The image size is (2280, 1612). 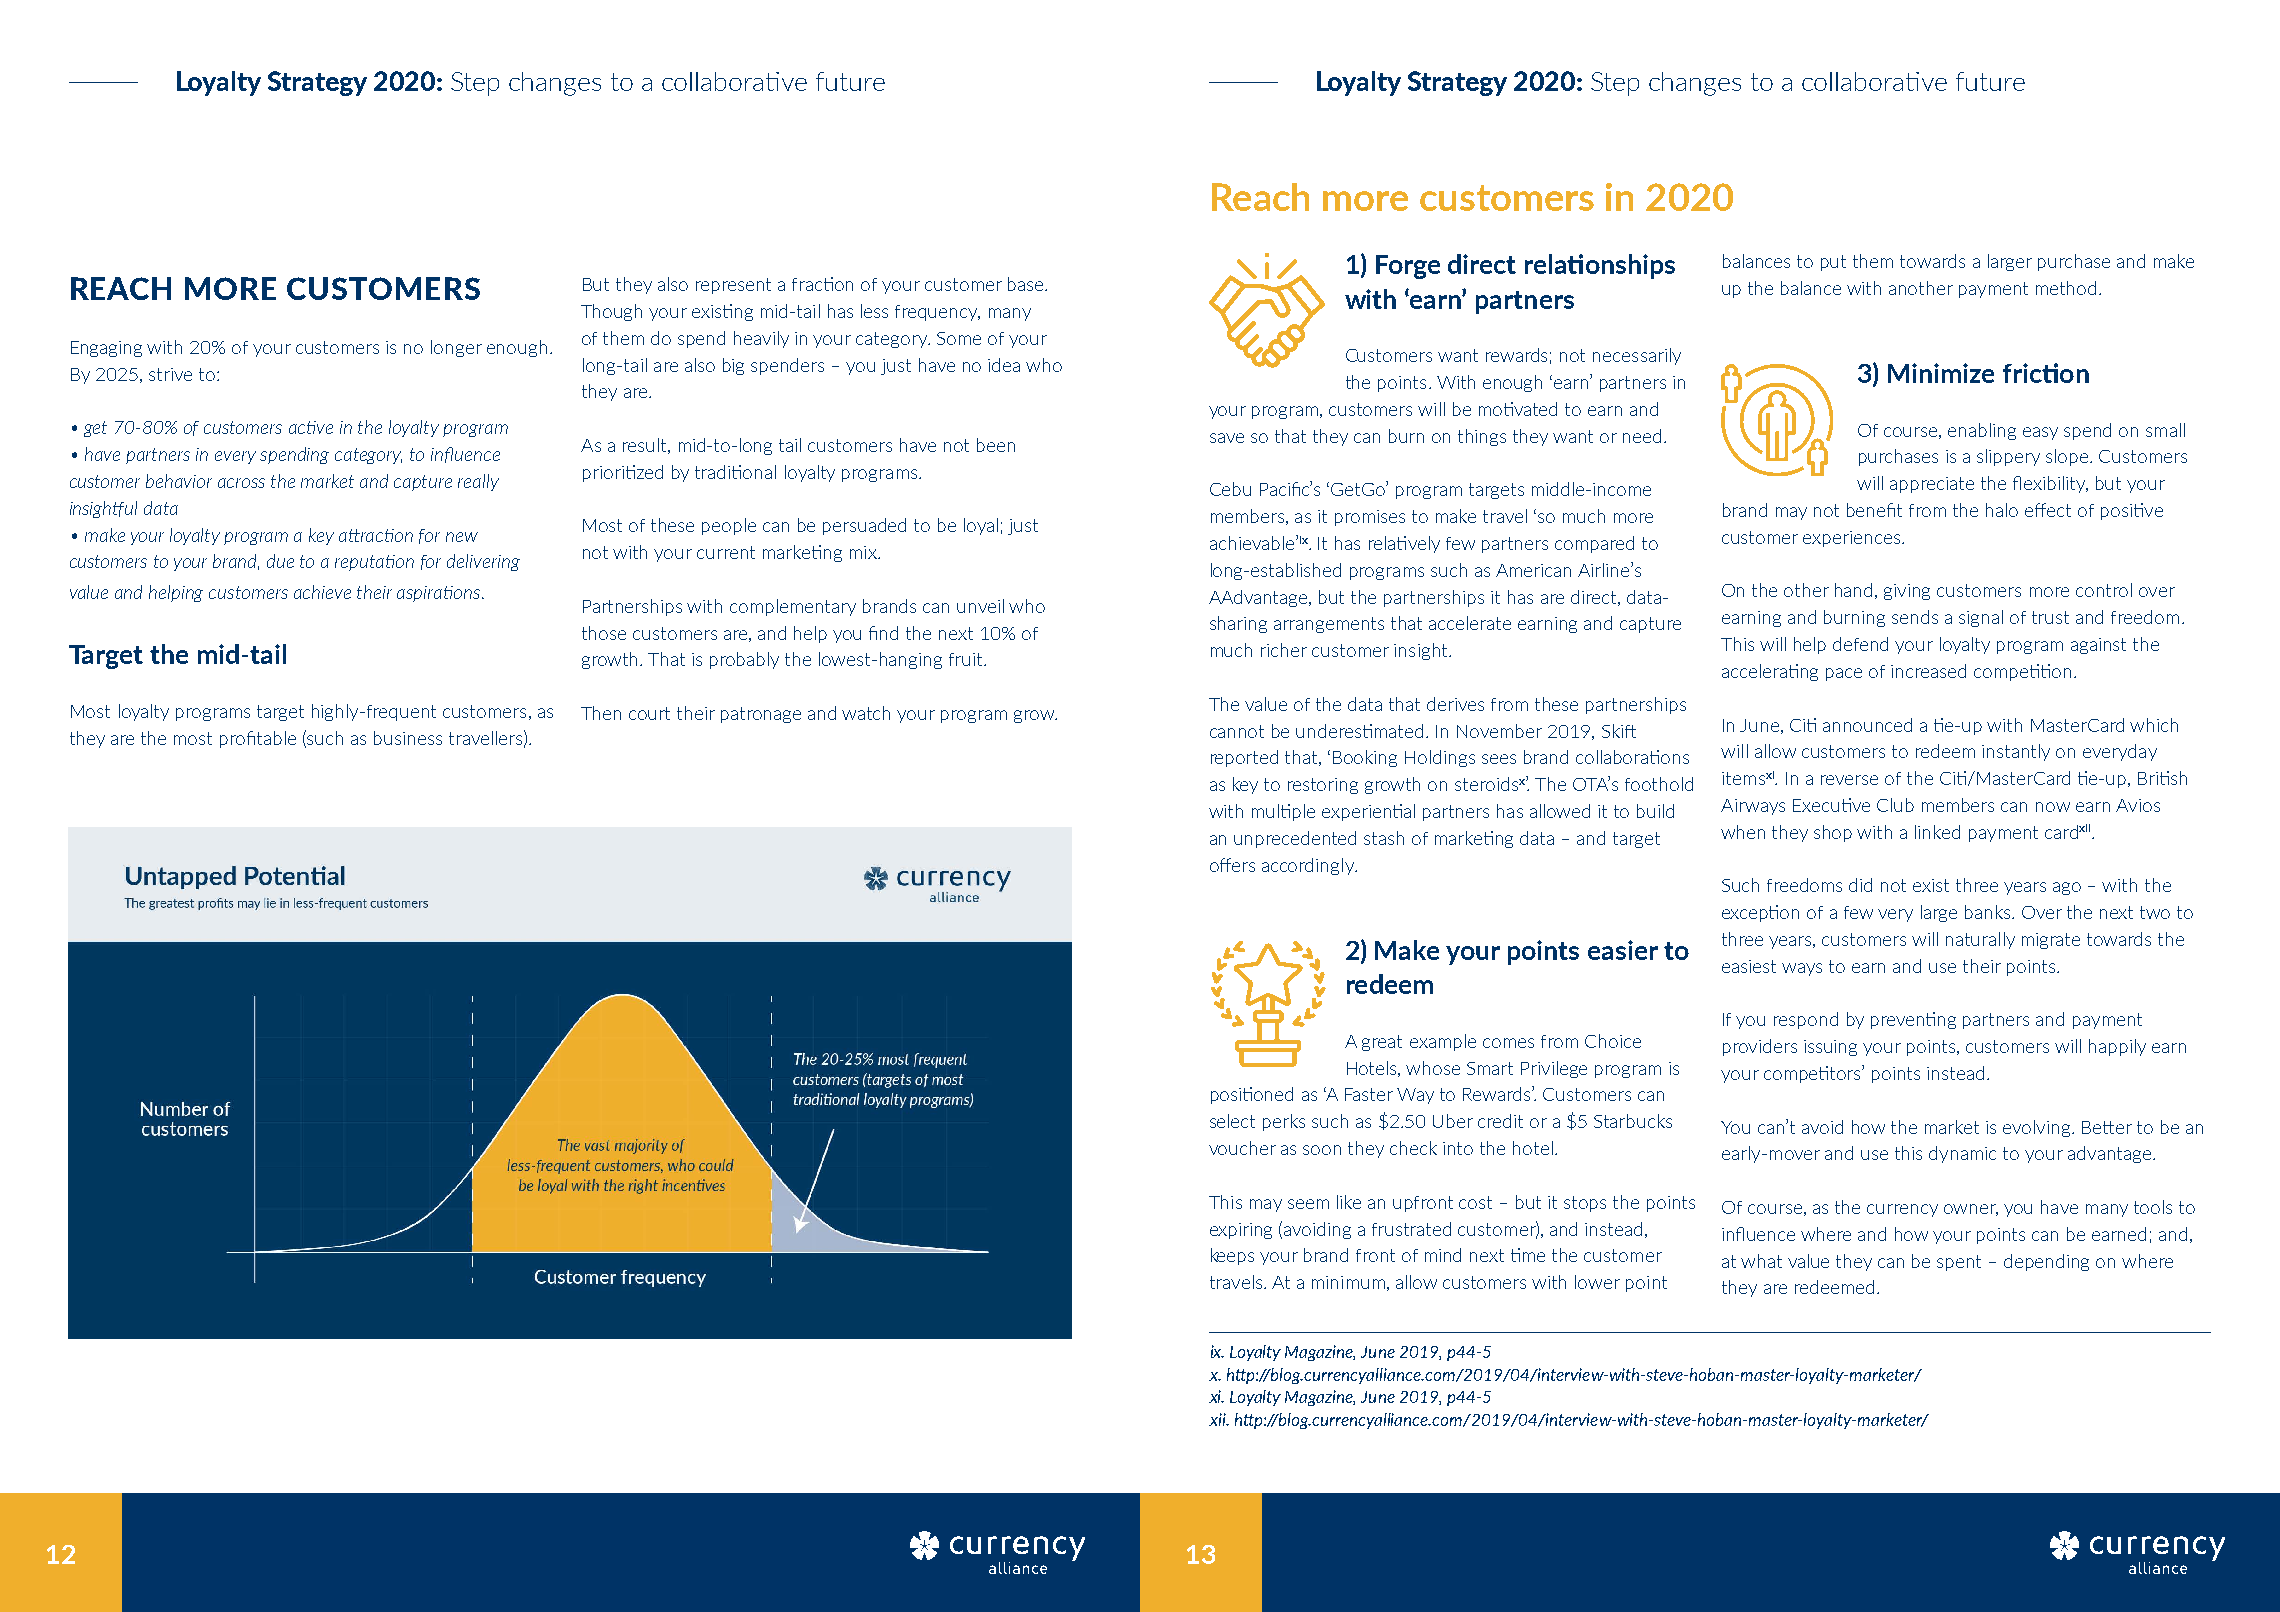 I want to click on base, so click(x=1027, y=284).
